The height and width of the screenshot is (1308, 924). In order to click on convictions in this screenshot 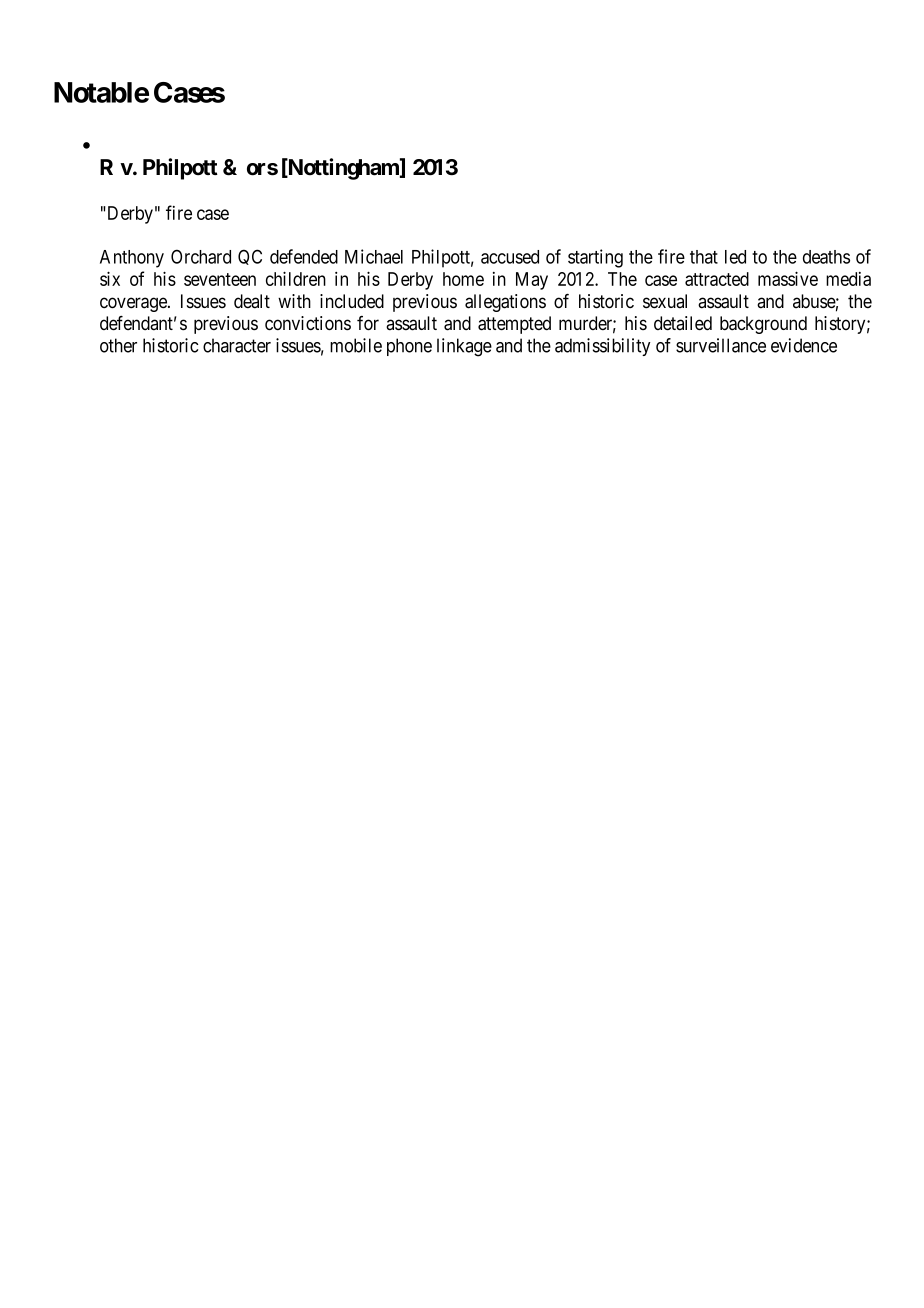, I will do `click(308, 323)`.
